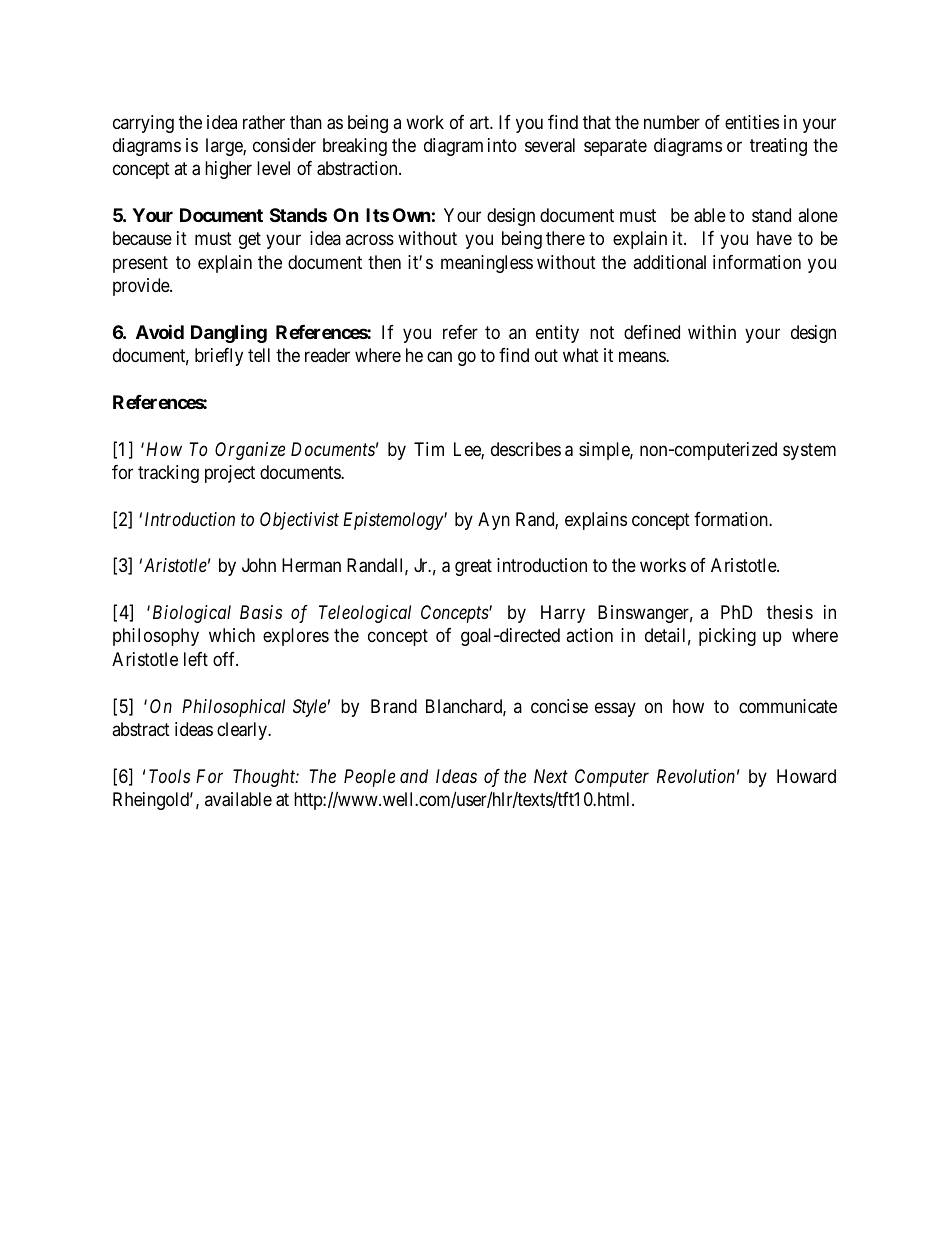  I want to click on clearly, so click(243, 731).
